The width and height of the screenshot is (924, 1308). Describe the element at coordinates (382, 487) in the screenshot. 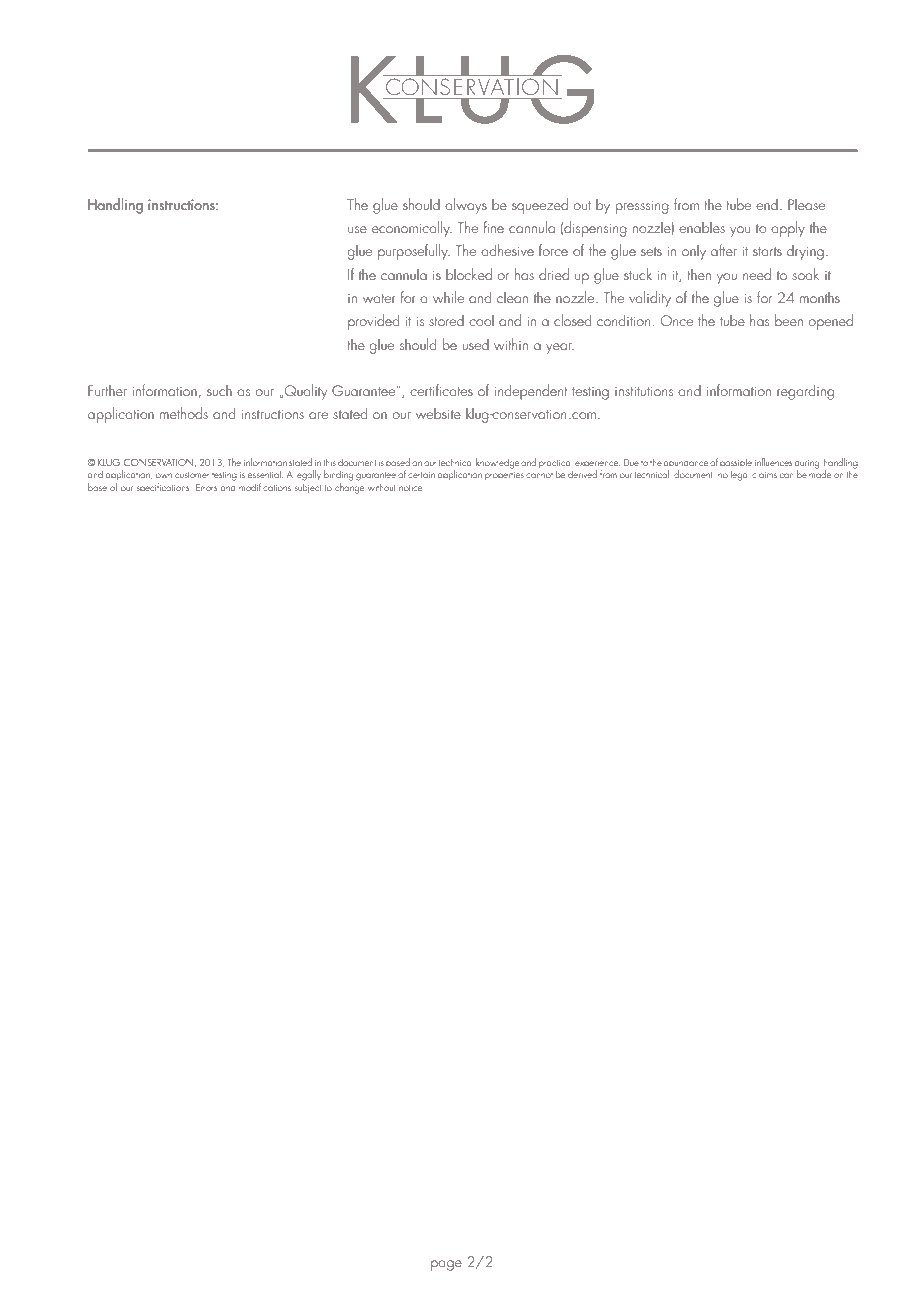

I see `without` at that location.
